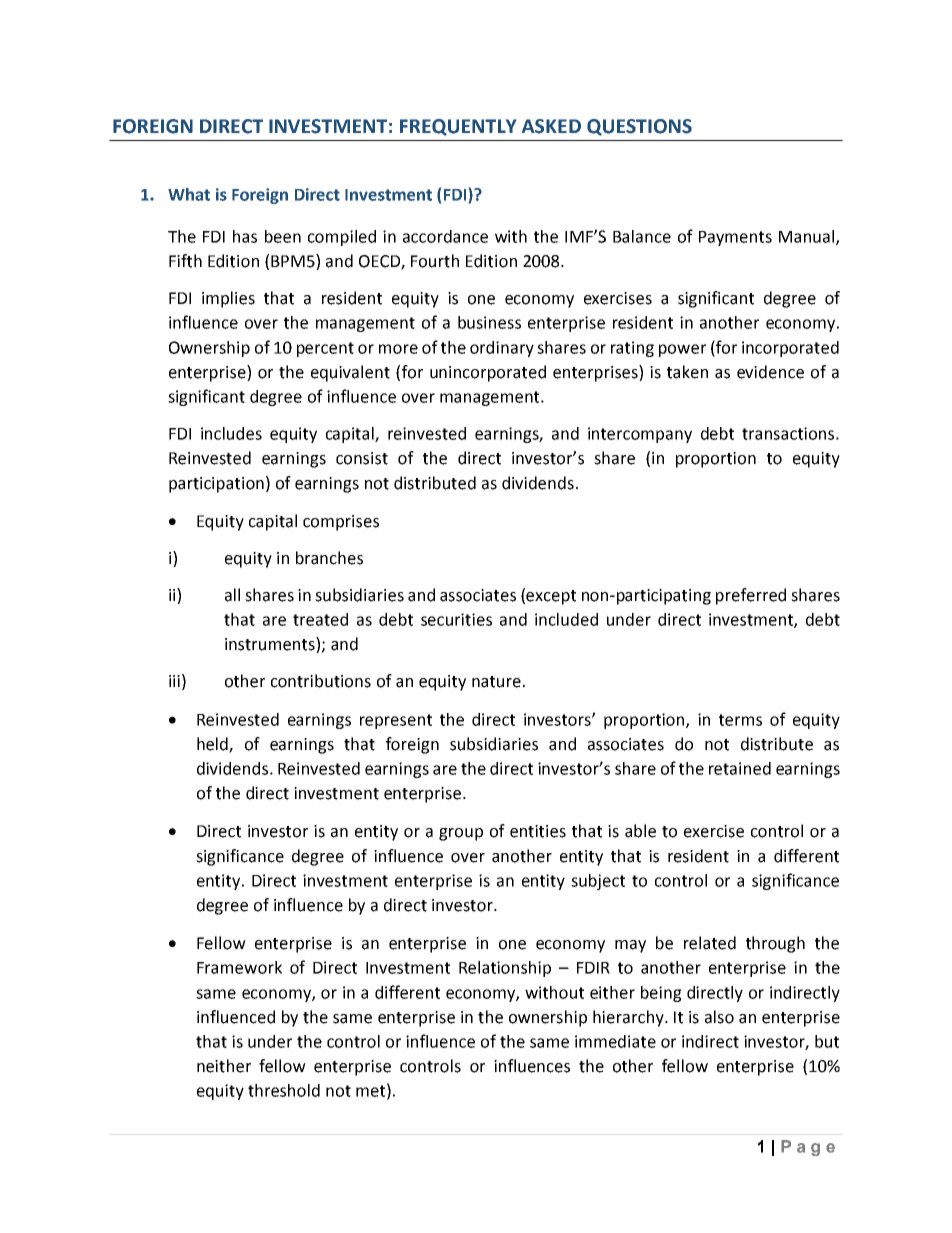  Describe the element at coordinates (458, 127) in the document. I see `FREQUENTLY` at that location.
